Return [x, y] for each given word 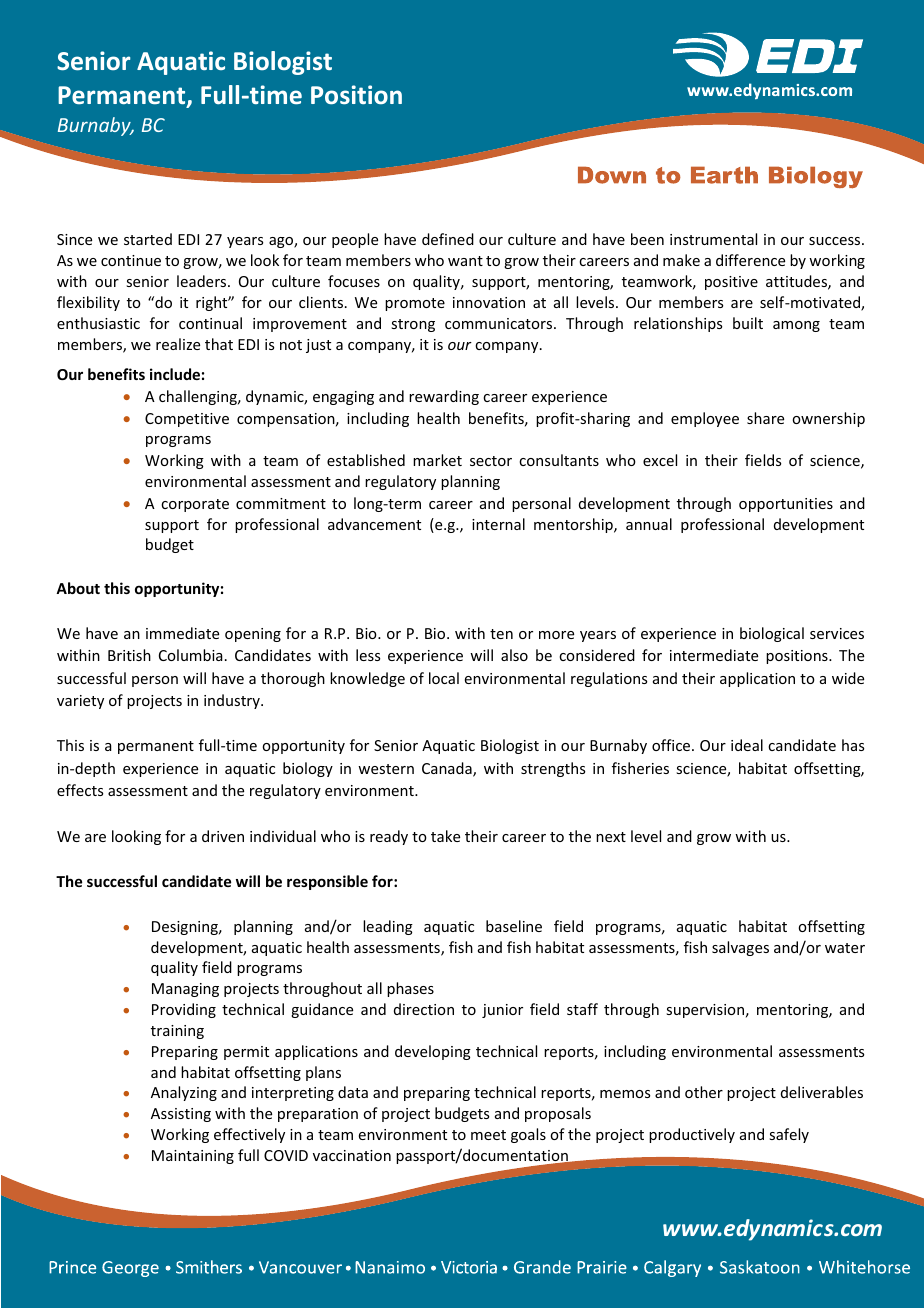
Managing [185, 990]
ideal [747, 745]
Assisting [181, 1115]
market [437, 460]
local [444, 678]
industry [233, 701]
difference [750, 260]
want [465, 261]
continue [131, 260]
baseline [514, 926]
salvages [740, 948]
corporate [195, 505]
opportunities [786, 505]
